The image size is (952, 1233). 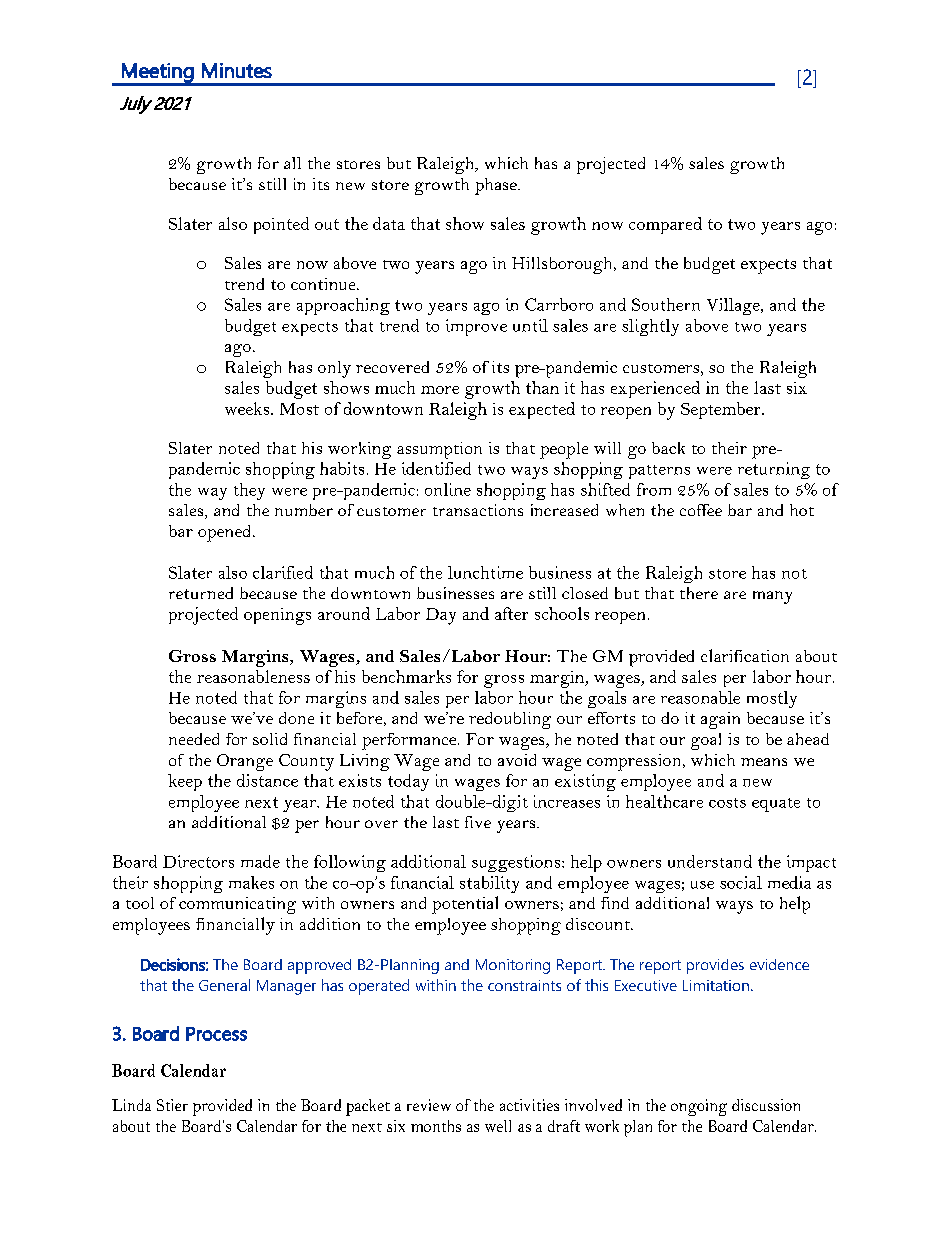 What do you see at coordinates (476, 327) in the page?
I see `improve` at bounding box center [476, 327].
